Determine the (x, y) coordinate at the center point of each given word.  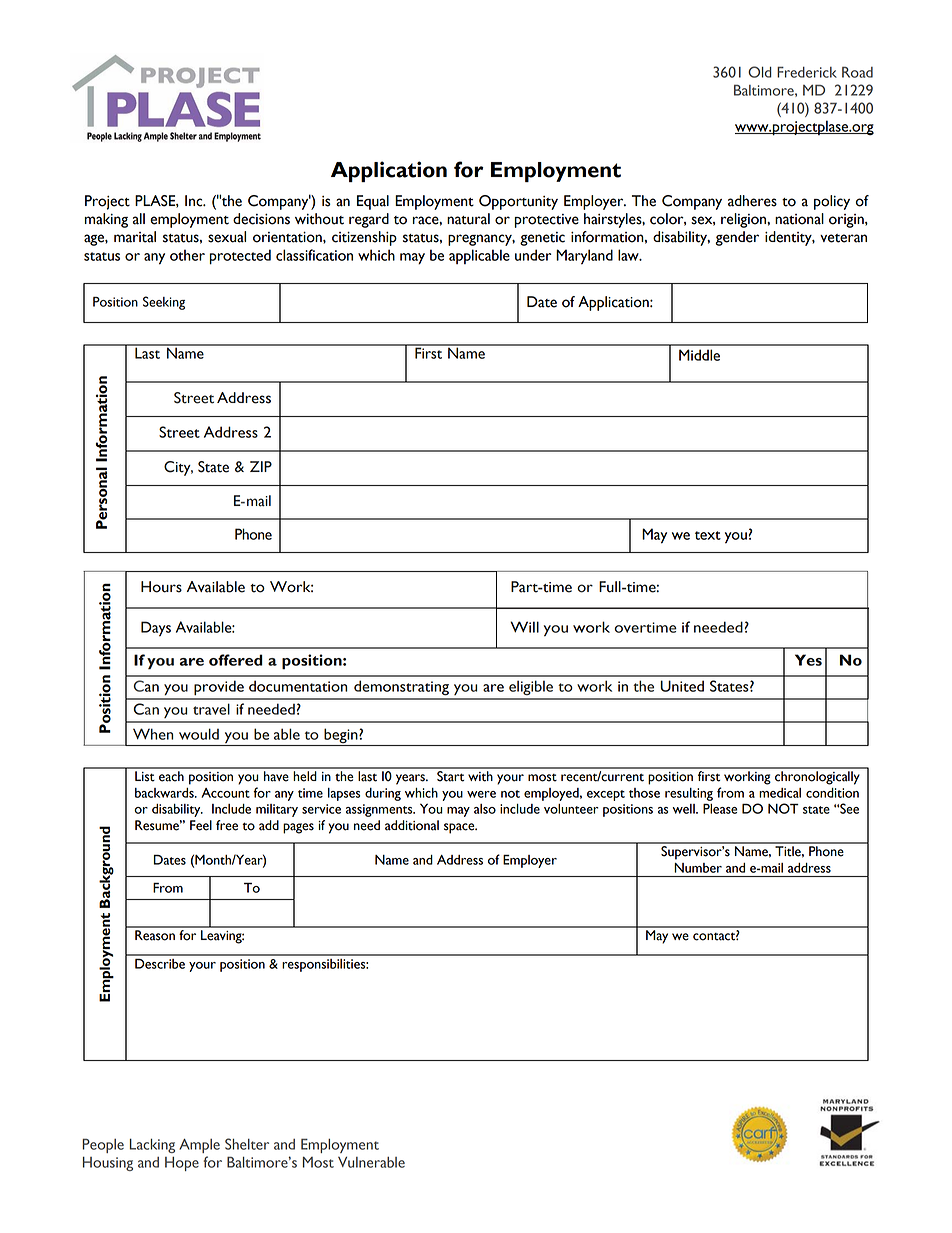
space (460, 828)
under (533, 255)
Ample (199, 1146)
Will (524, 627)
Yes (808, 660)
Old (760, 72)
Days (156, 629)
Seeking (164, 303)
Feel (201, 825)
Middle (699, 355)
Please (720, 808)
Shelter (247, 1144)
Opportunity (518, 202)
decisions (261, 219)
